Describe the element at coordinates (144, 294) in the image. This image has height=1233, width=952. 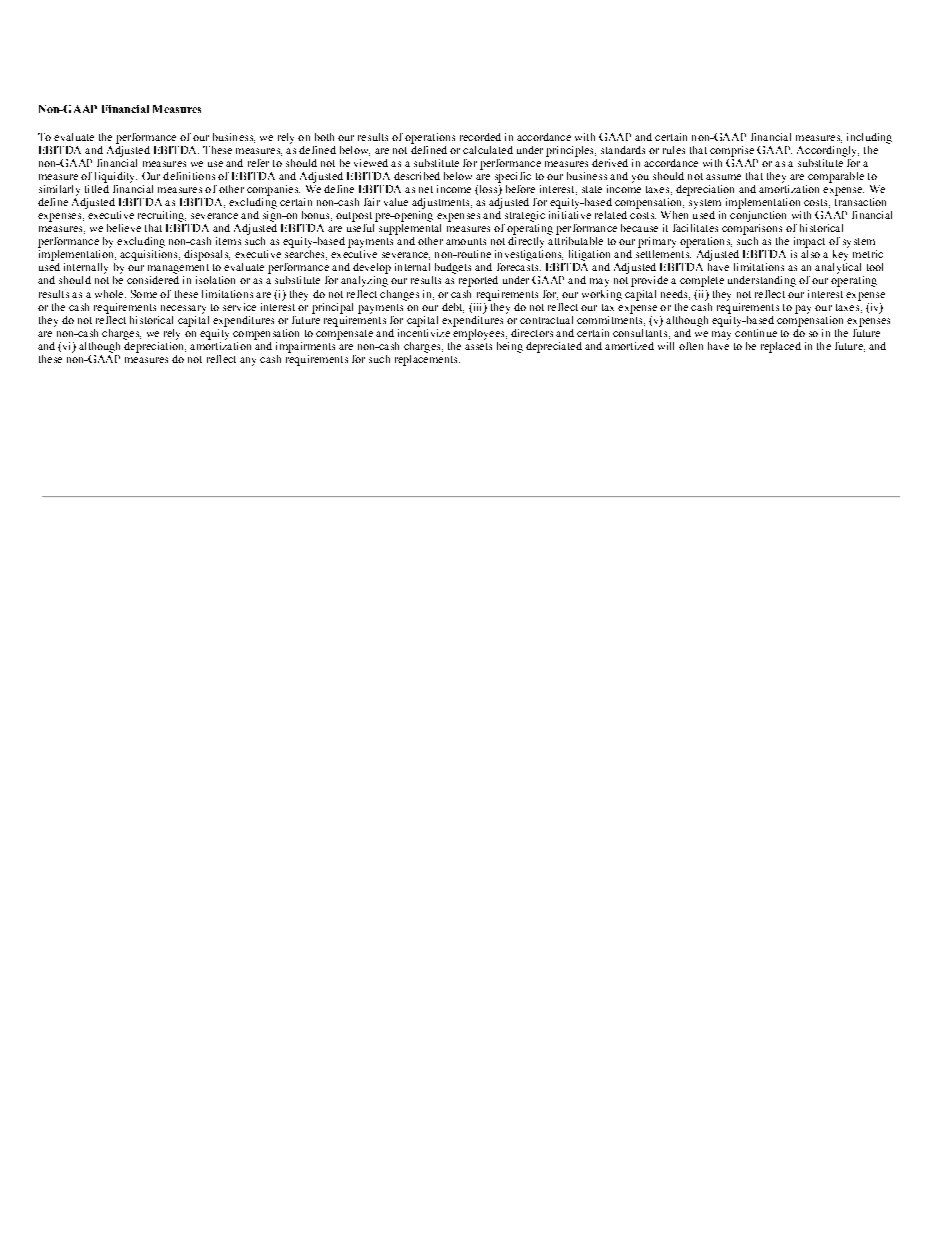
I see `Some` at that location.
